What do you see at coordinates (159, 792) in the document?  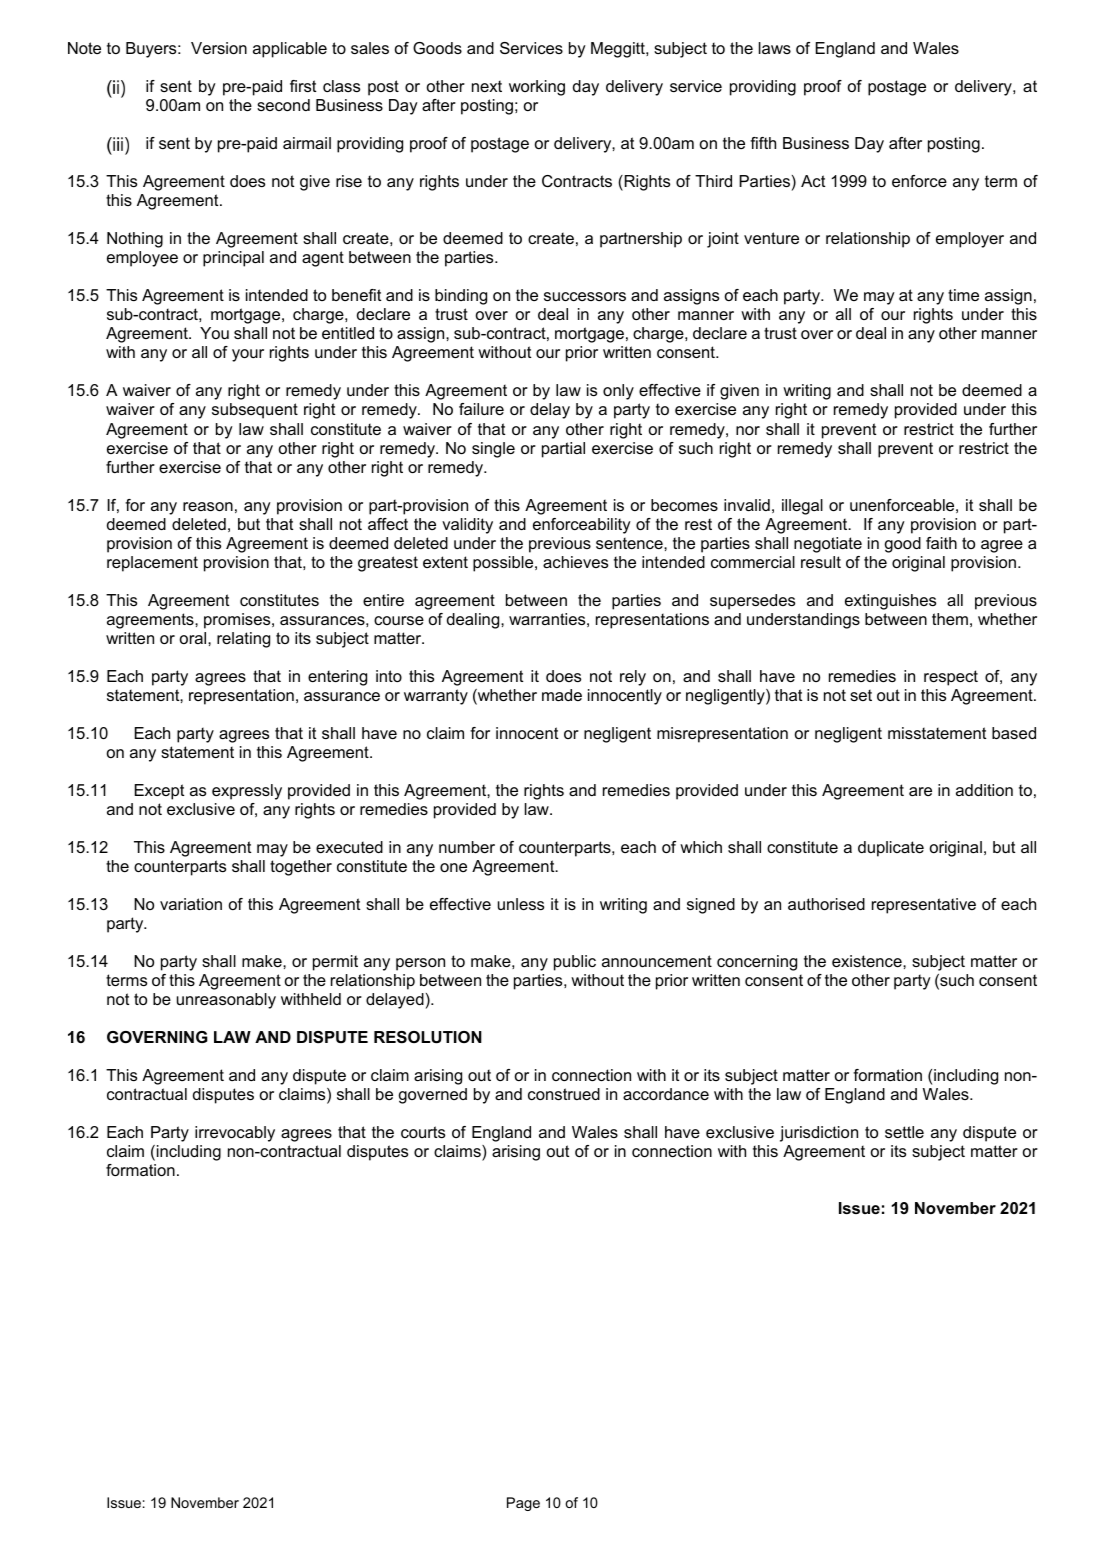 I see `Except` at bounding box center [159, 792].
